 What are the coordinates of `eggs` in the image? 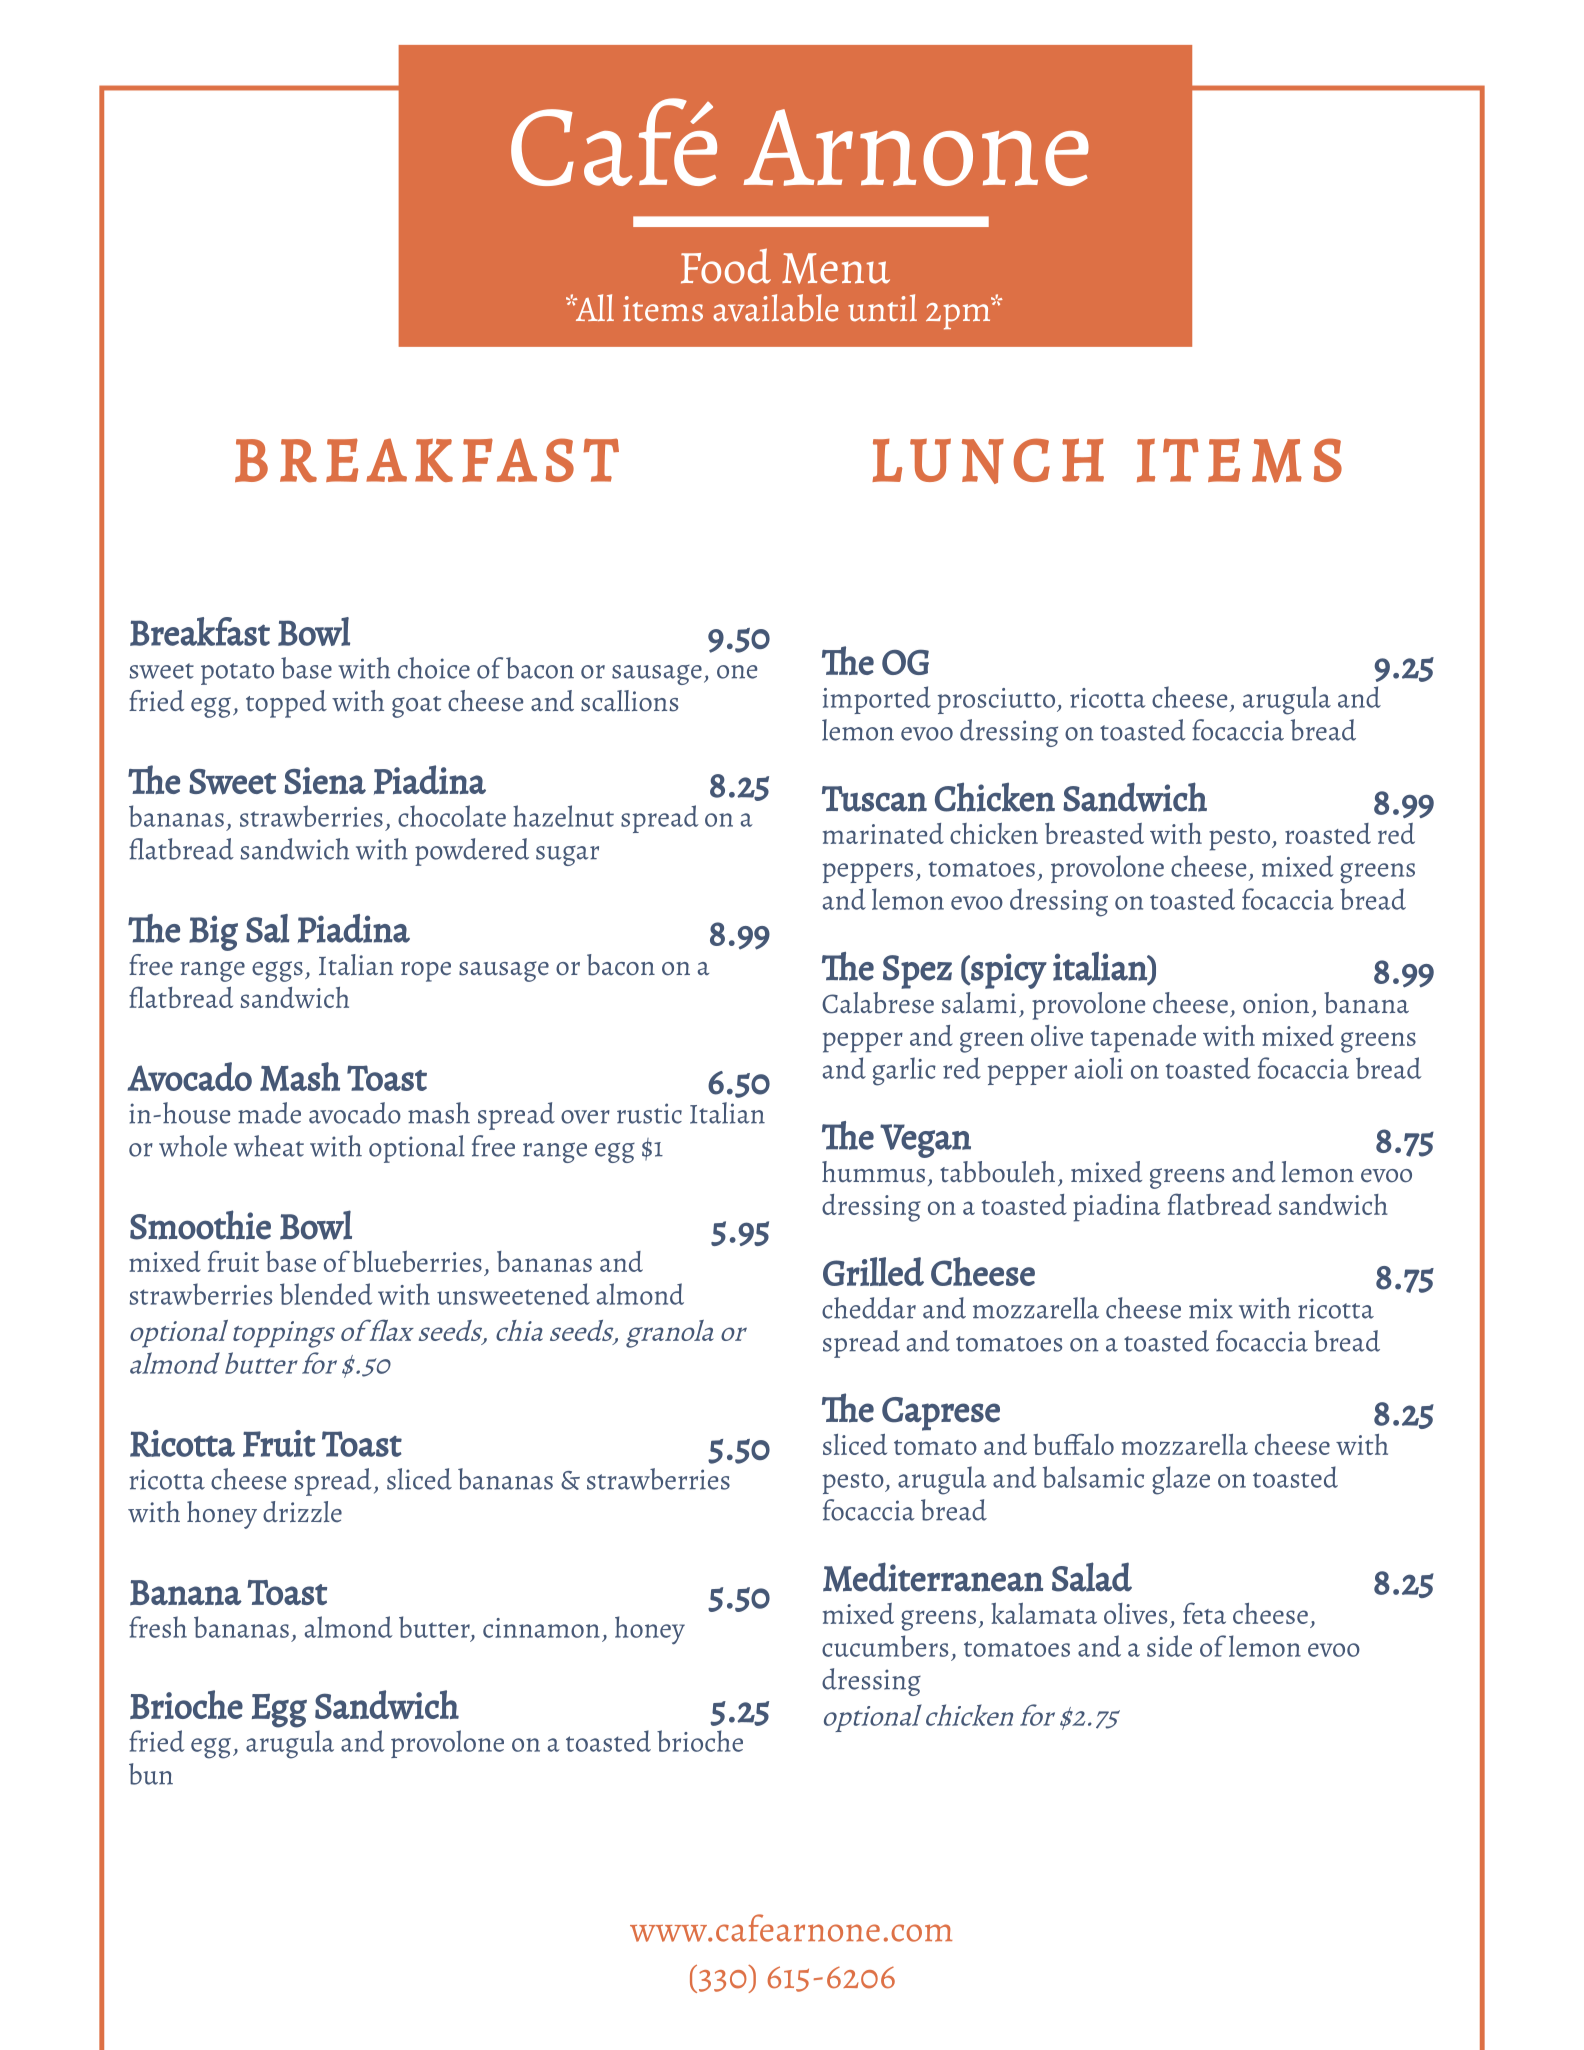 It's located at (277, 971).
